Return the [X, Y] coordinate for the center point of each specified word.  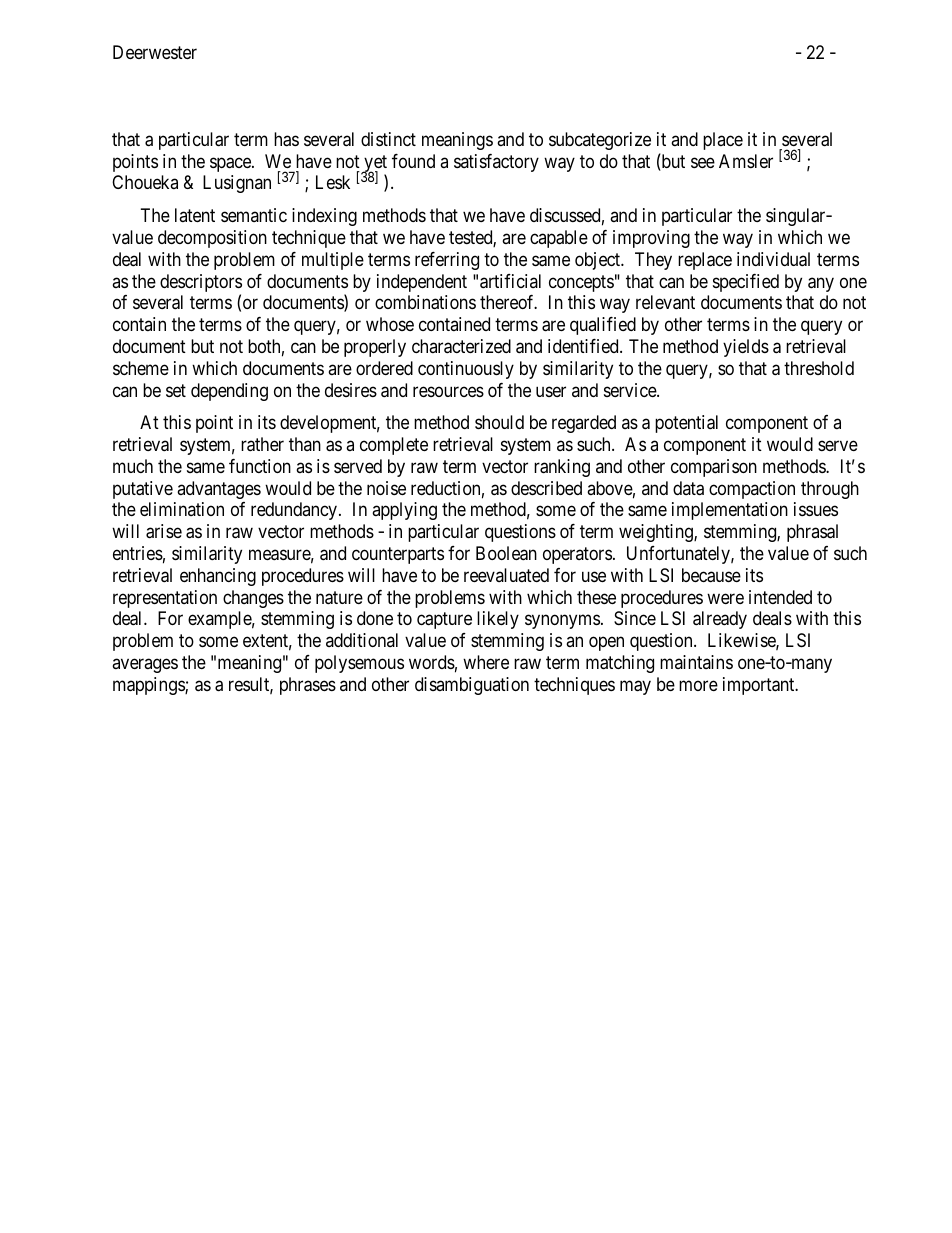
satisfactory [496, 163]
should [499, 422]
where [486, 662]
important [760, 686]
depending [229, 392]
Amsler [746, 161]
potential [686, 424]
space [231, 164]
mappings [149, 686]
